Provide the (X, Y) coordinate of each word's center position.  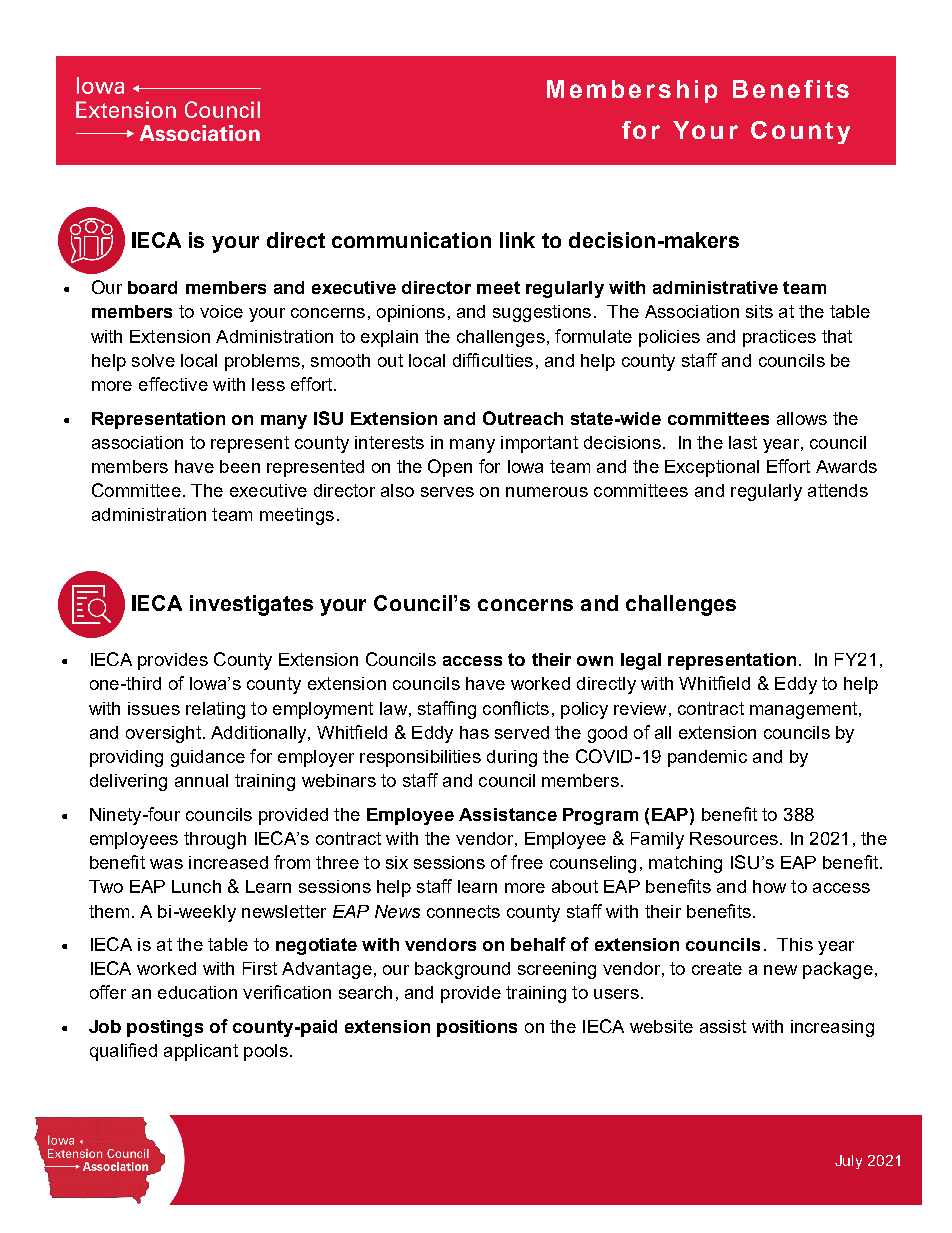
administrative (715, 287)
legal (641, 661)
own (595, 661)
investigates (251, 605)
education (197, 992)
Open (450, 468)
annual (201, 780)
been (240, 466)
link (517, 240)
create (717, 968)
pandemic (707, 758)
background (462, 970)
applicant (201, 1052)
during (512, 758)
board (152, 287)
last (743, 442)
